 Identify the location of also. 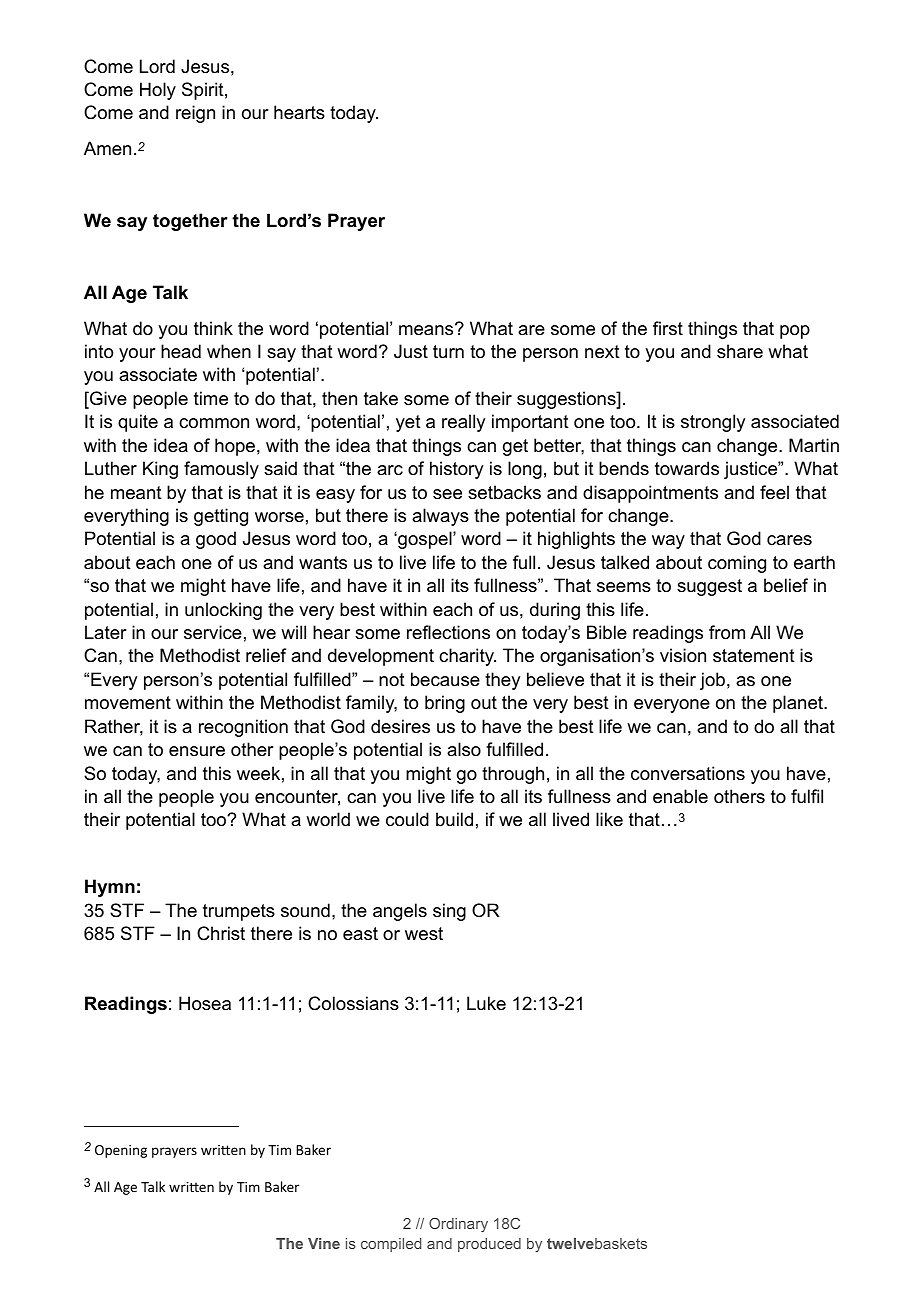
(464, 749).
